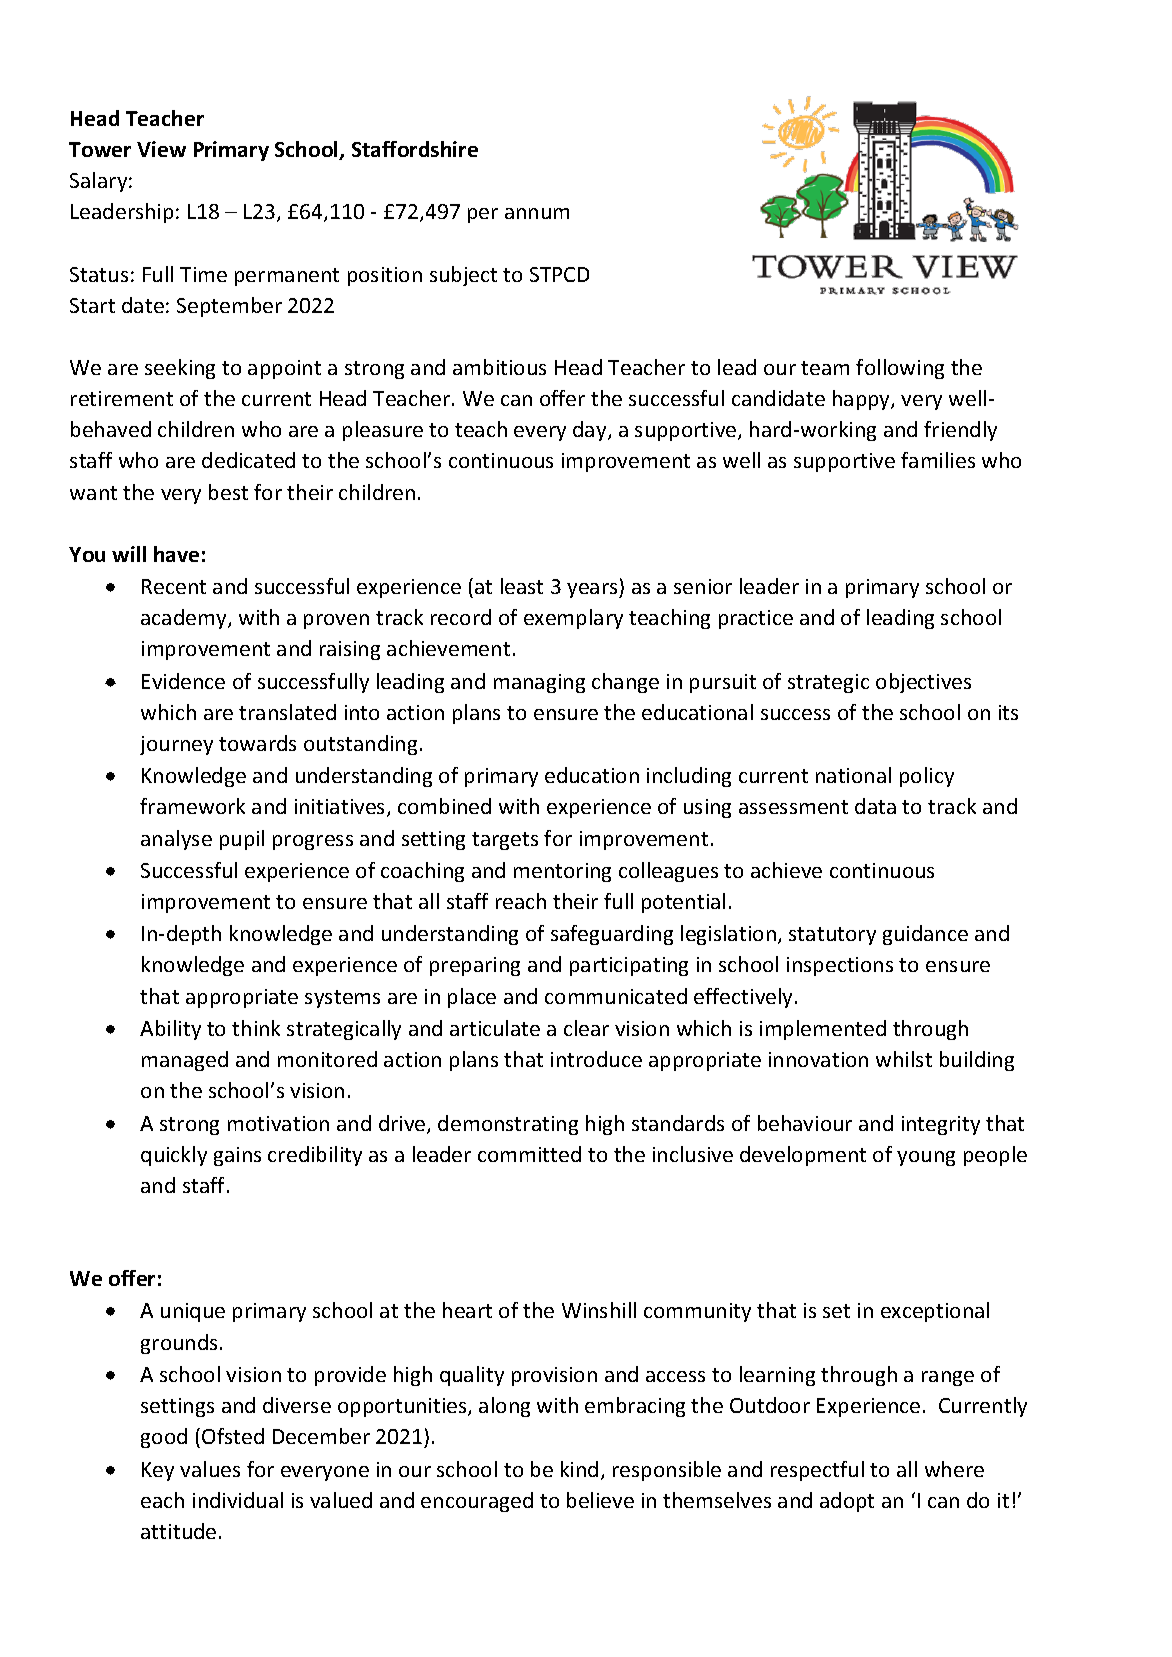 The width and height of the screenshot is (1172, 1657). What do you see at coordinates (185, 1061) in the screenshot?
I see `managed` at bounding box center [185, 1061].
